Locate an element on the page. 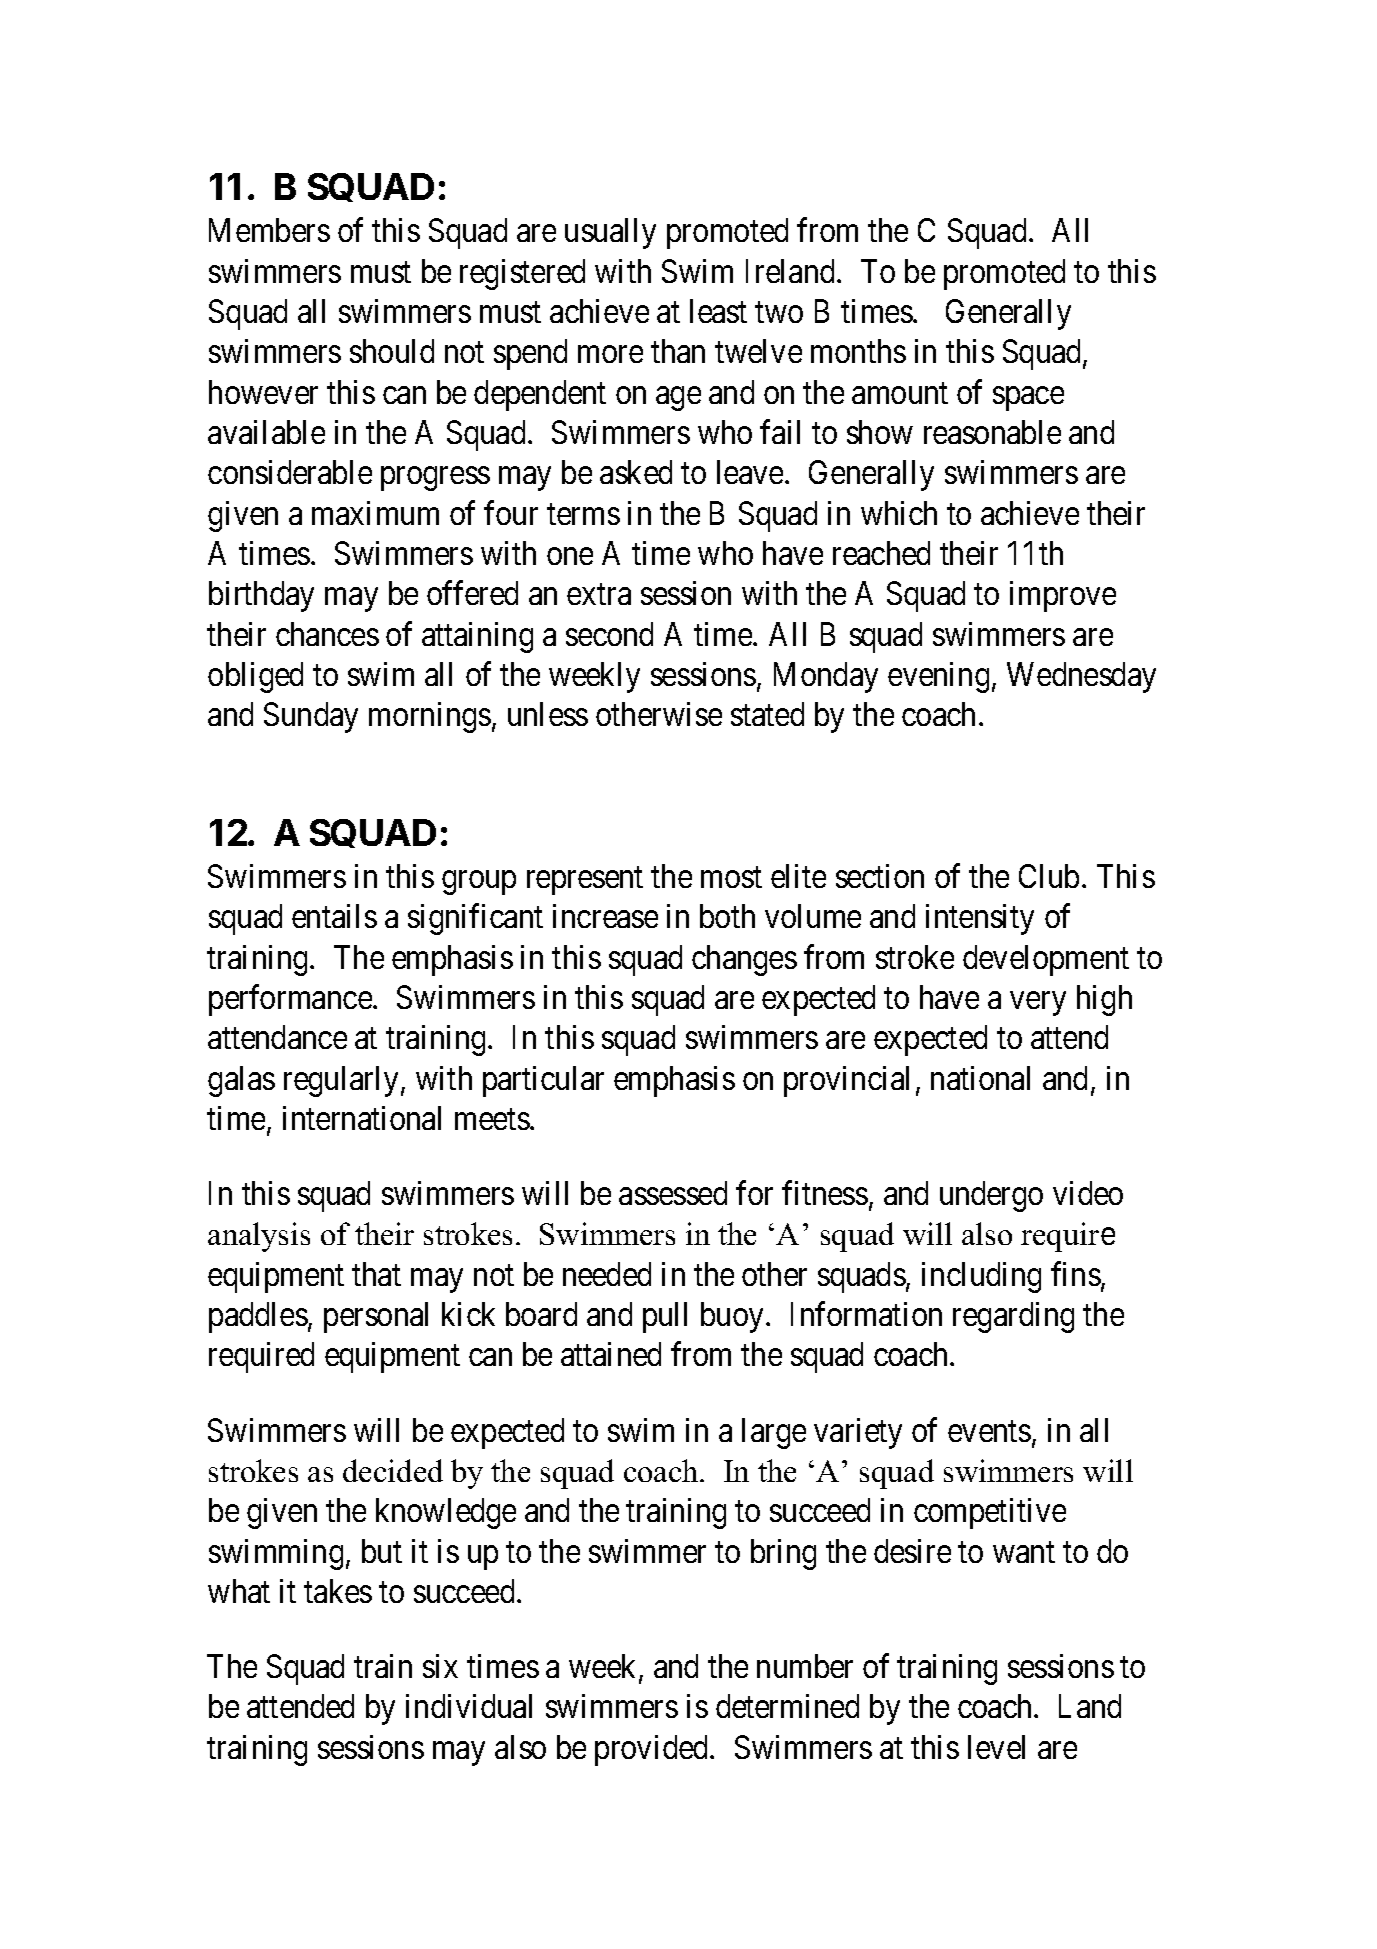  maximum is located at coordinates (375, 513).
